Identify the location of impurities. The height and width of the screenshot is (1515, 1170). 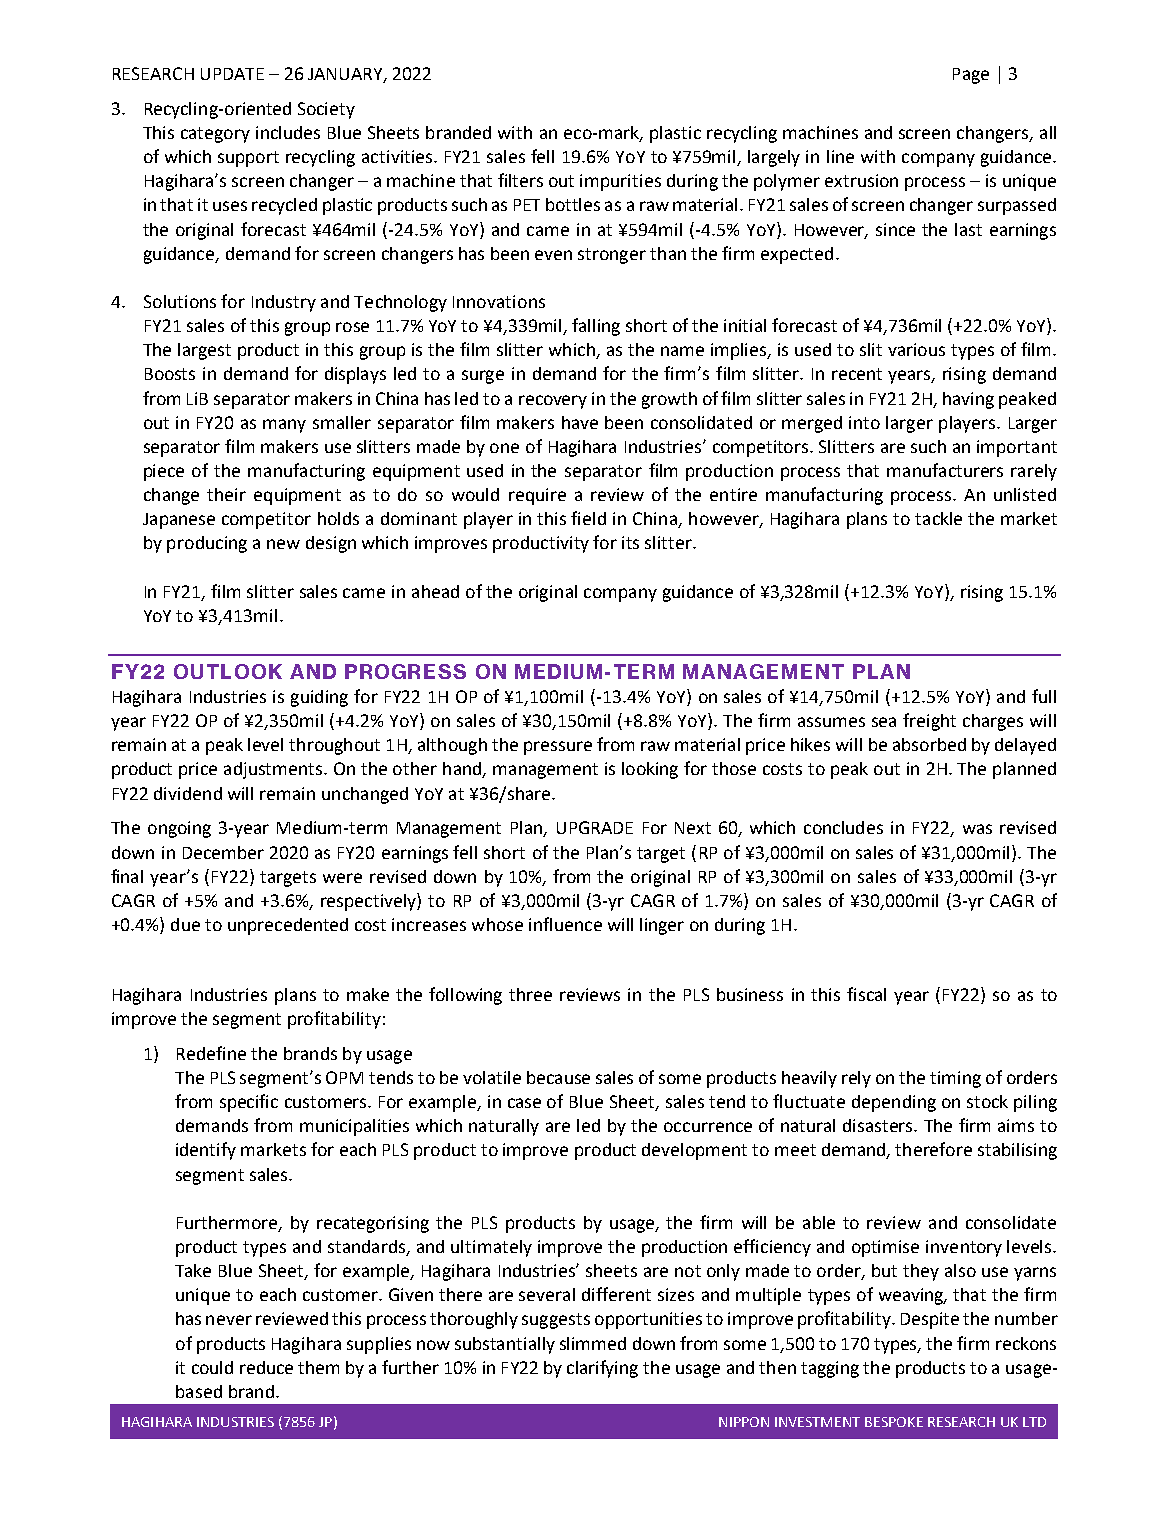
(620, 182).
